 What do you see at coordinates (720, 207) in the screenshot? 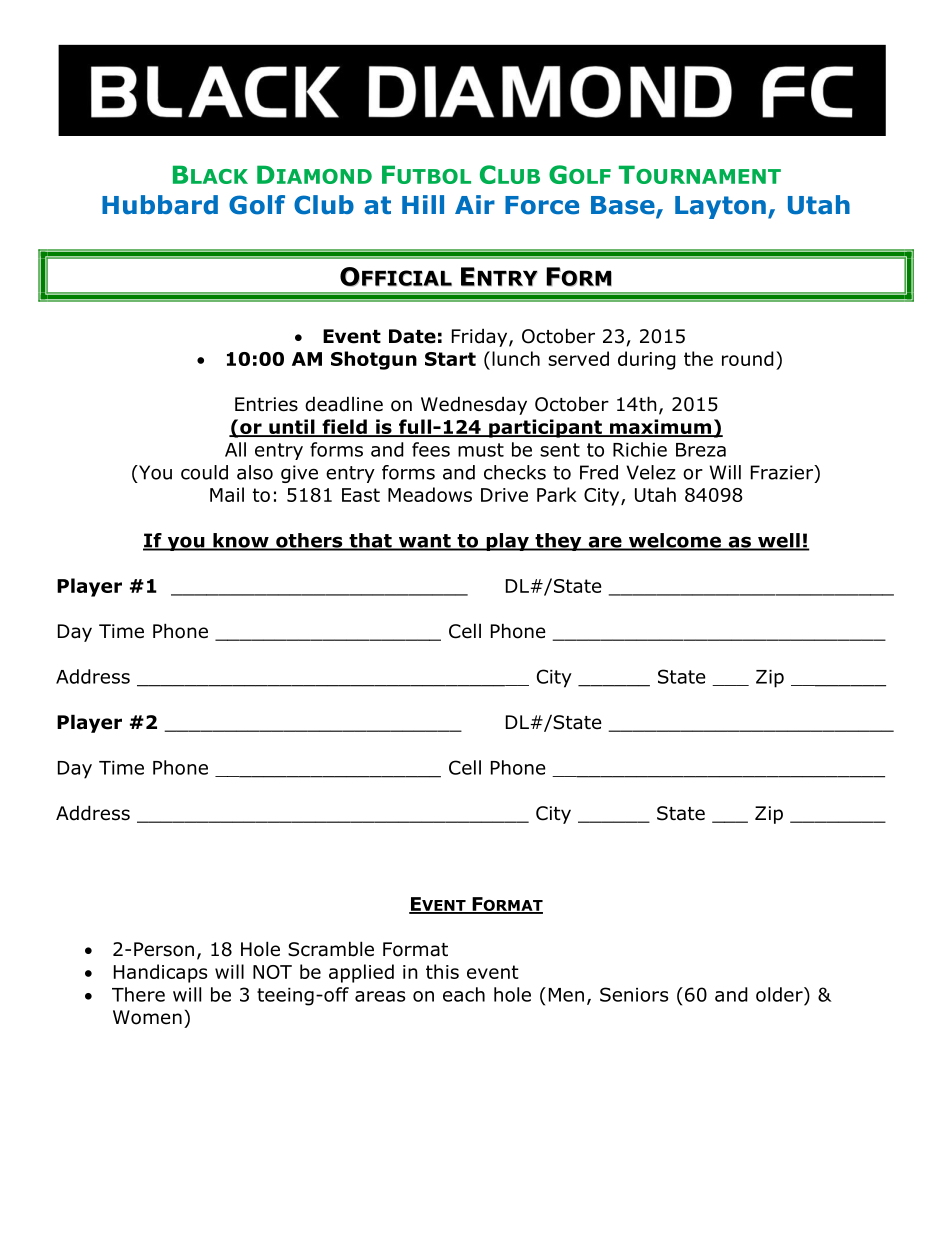
I see `Layton` at bounding box center [720, 207].
